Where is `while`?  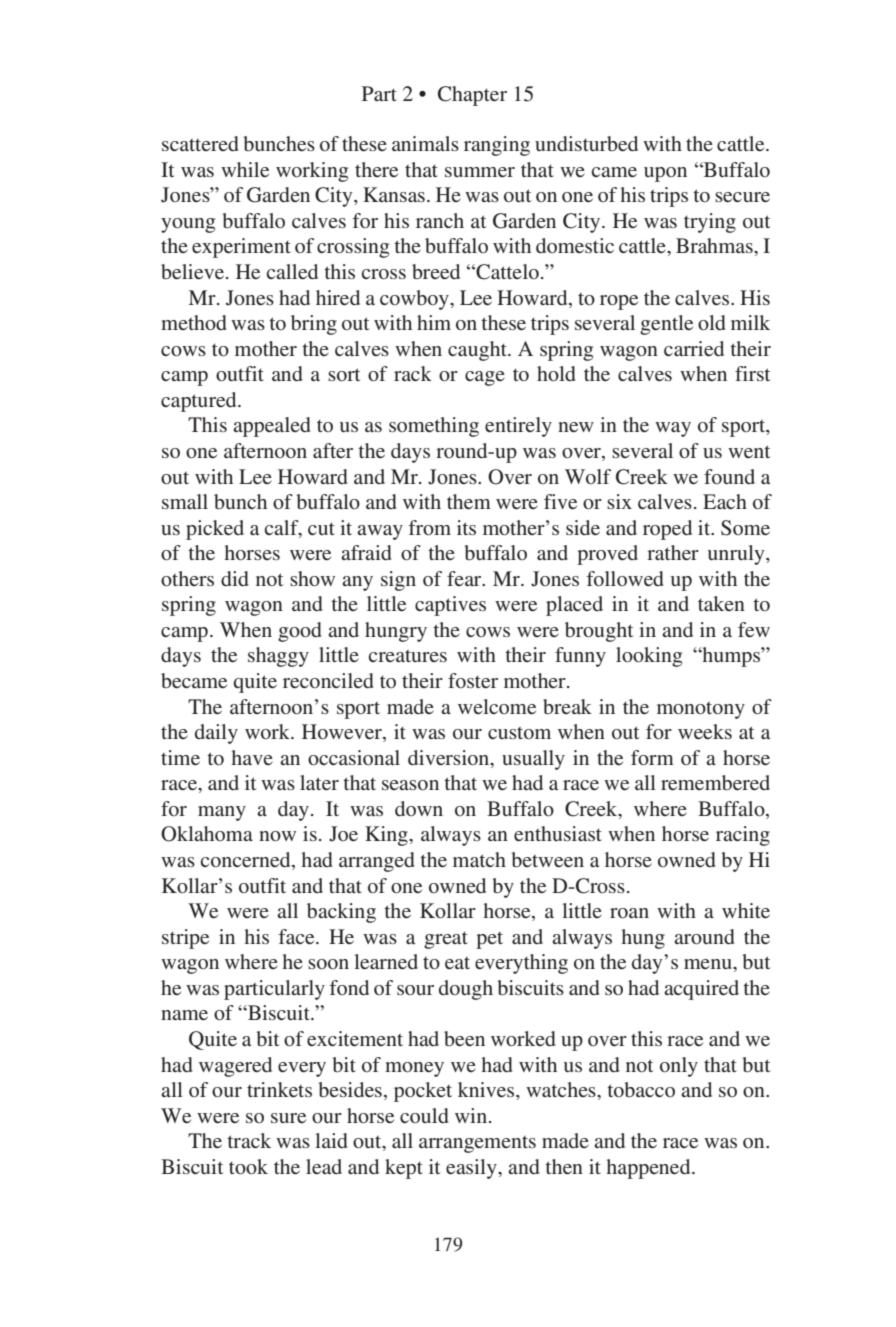
while is located at coordinates (245, 169).
